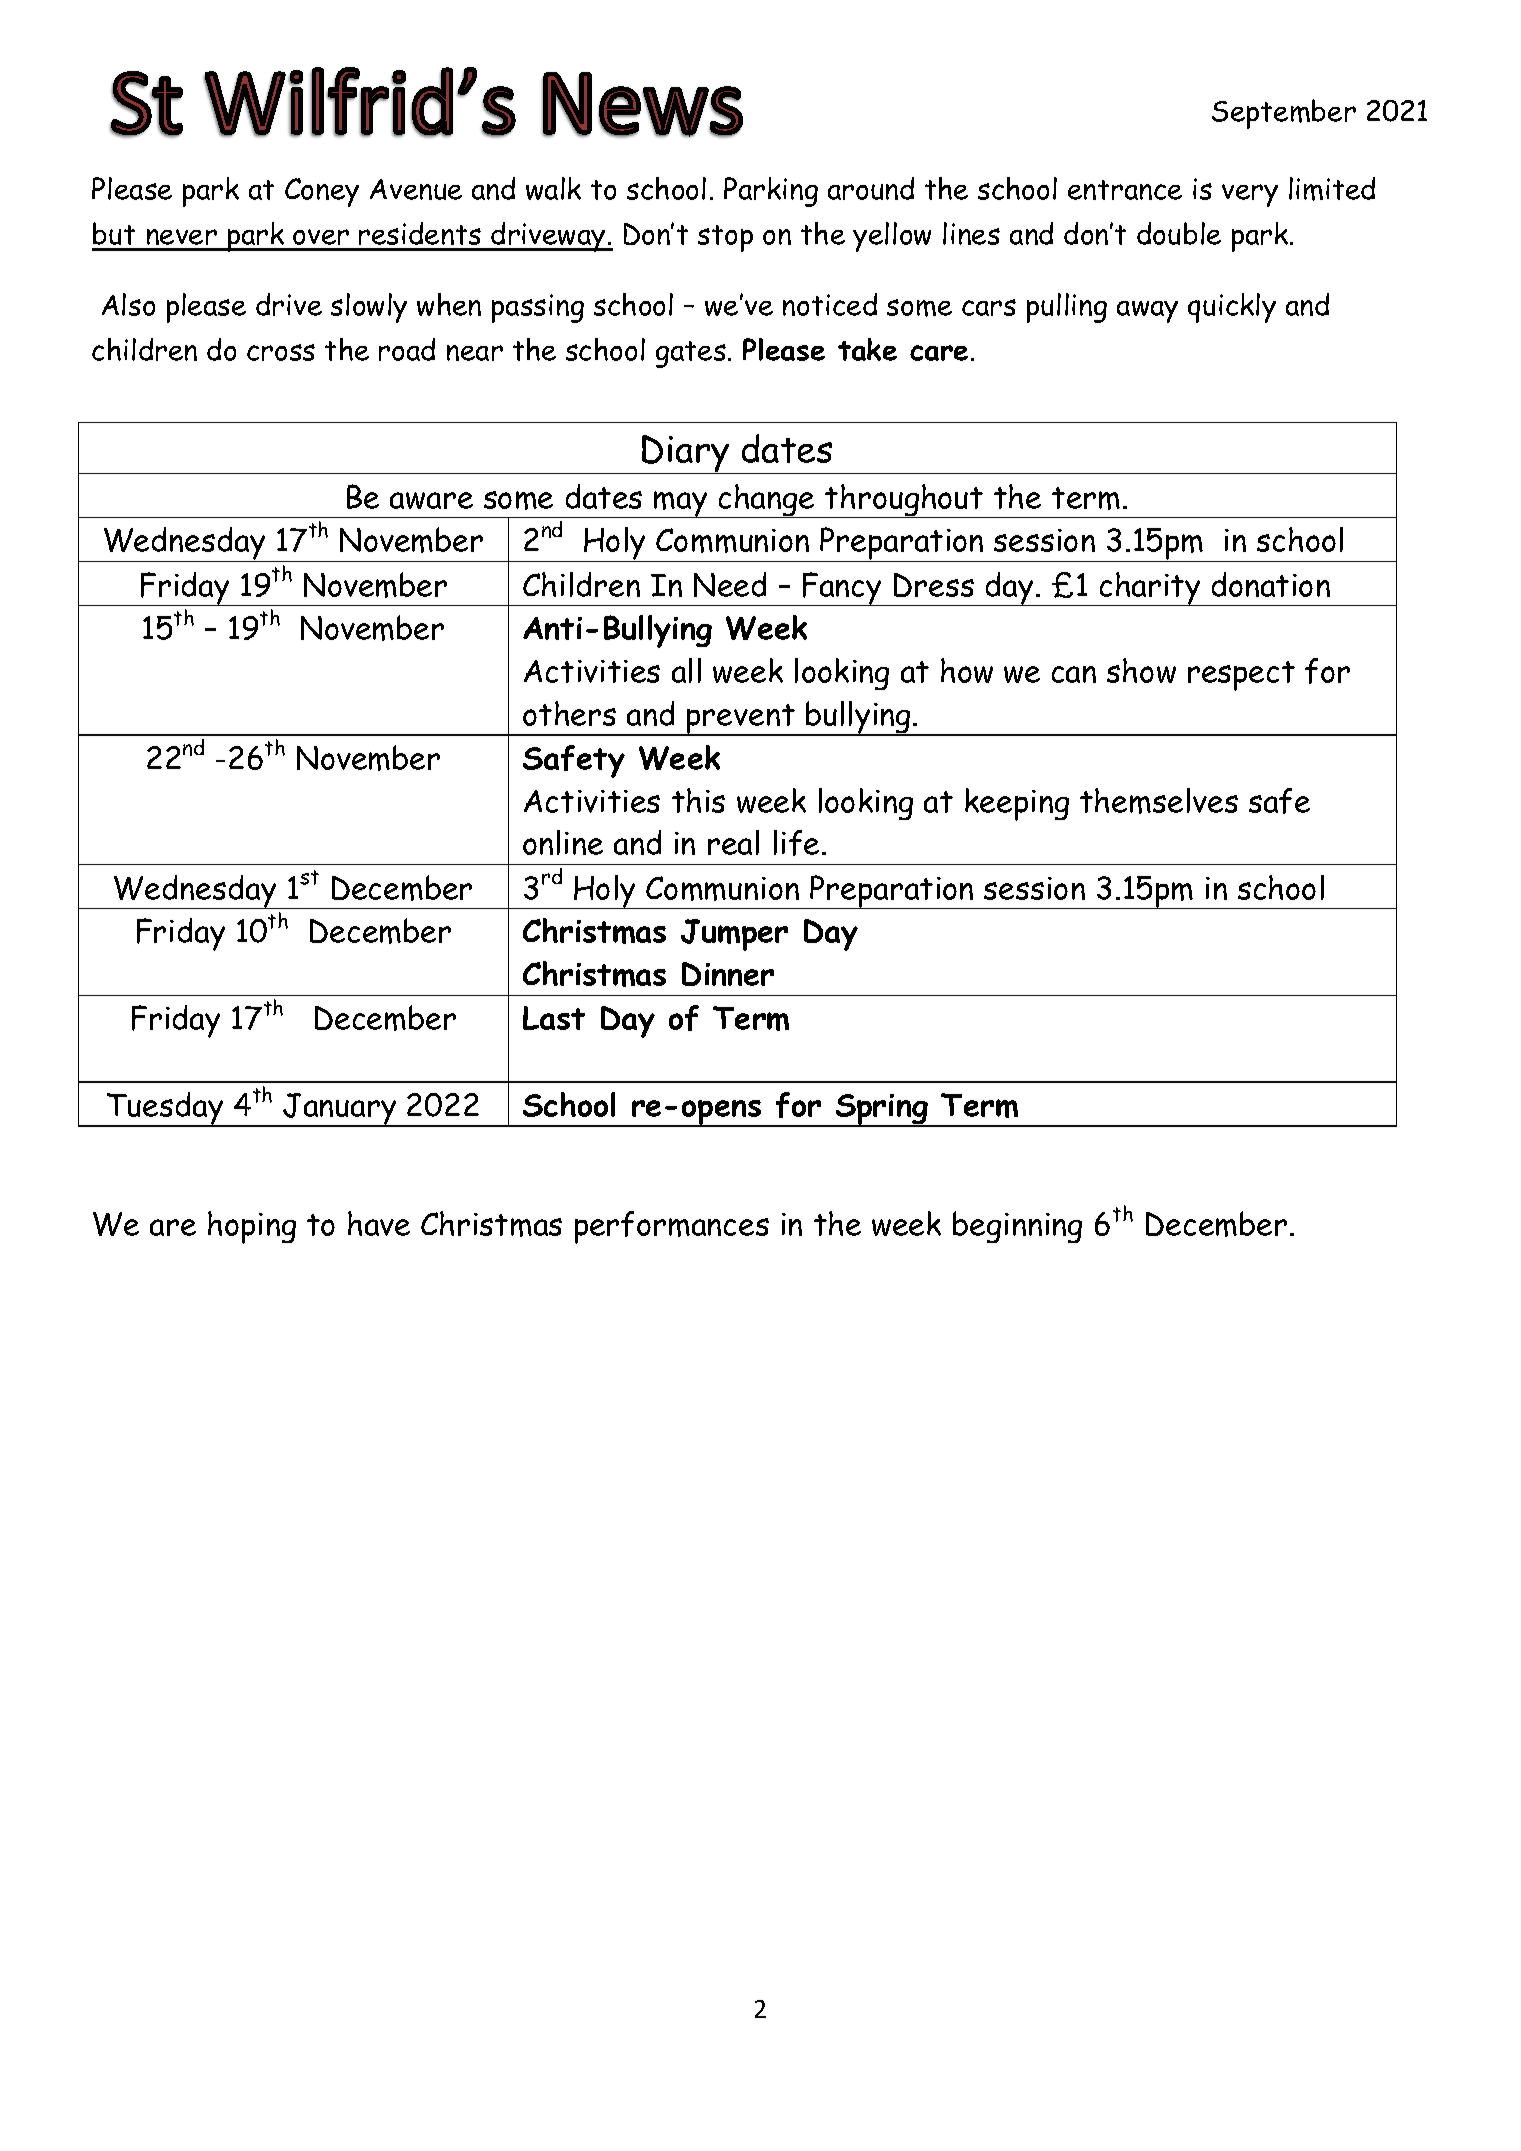 The width and height of the image is (1521, 2151). What do you see at coordinates (322, 192) in the image?
I see `Coney` at bounding box center [322, 192].
